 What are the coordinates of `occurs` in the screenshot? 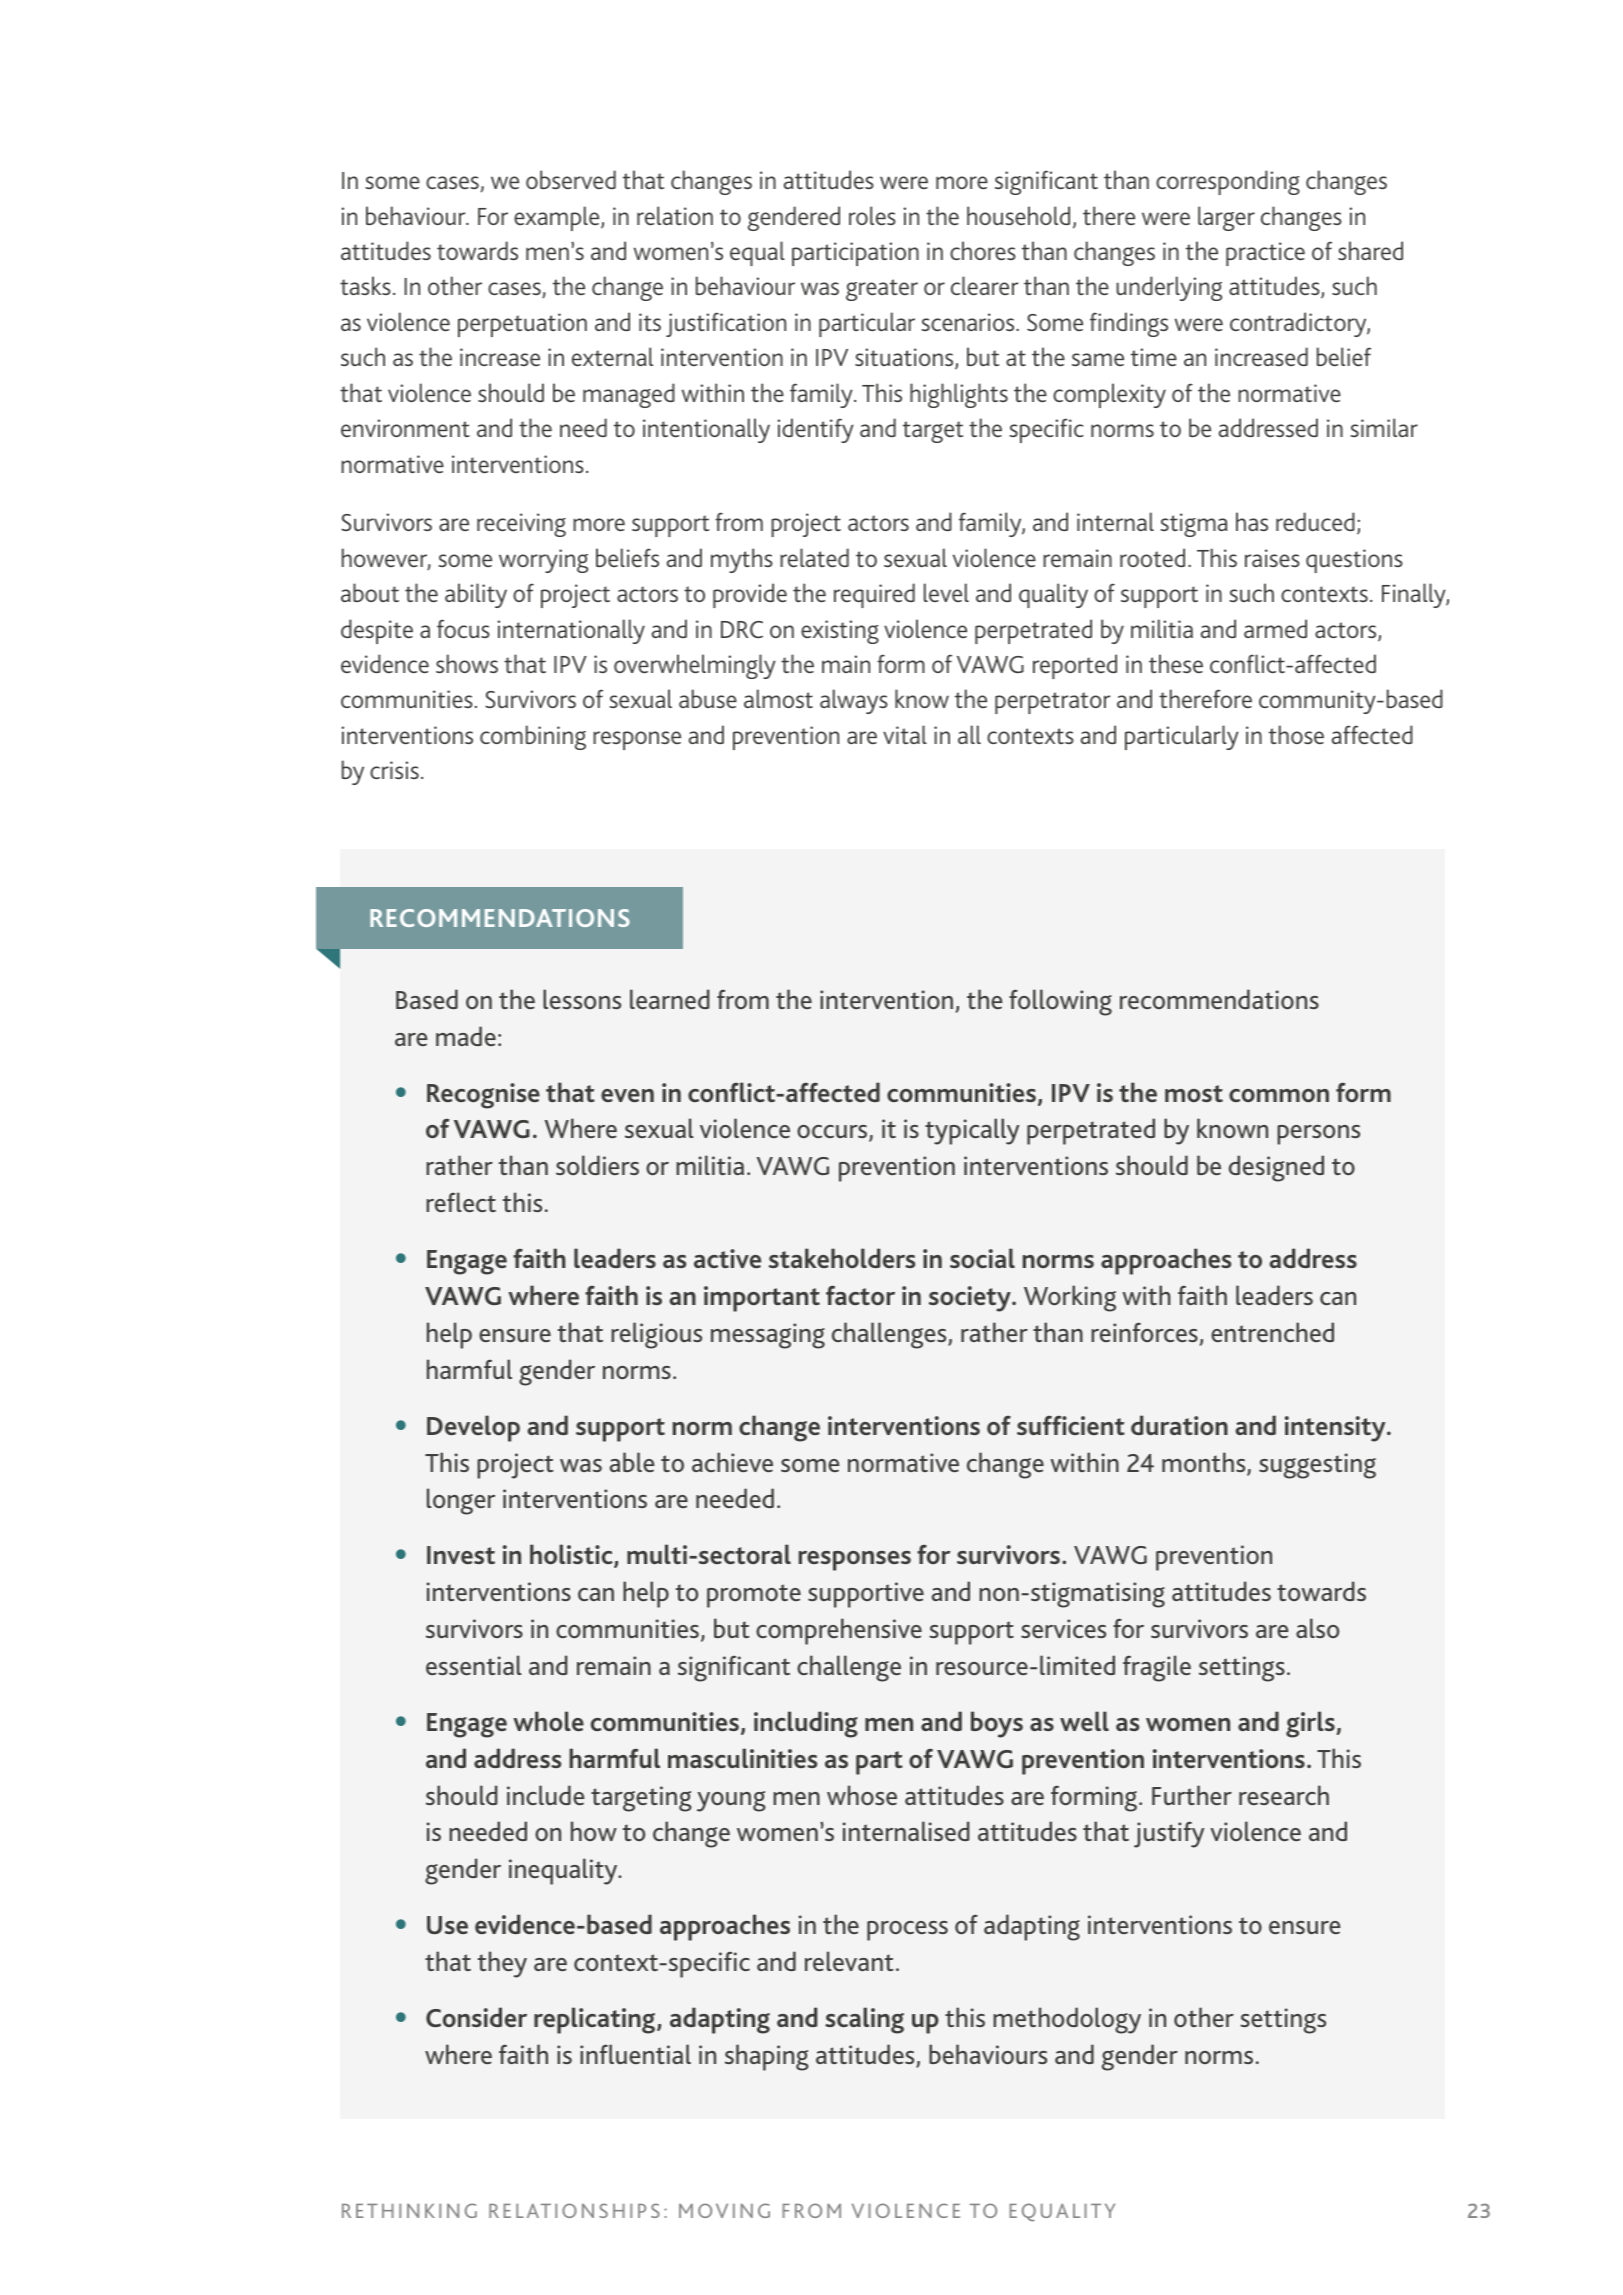 It's located at (833, 1133).
